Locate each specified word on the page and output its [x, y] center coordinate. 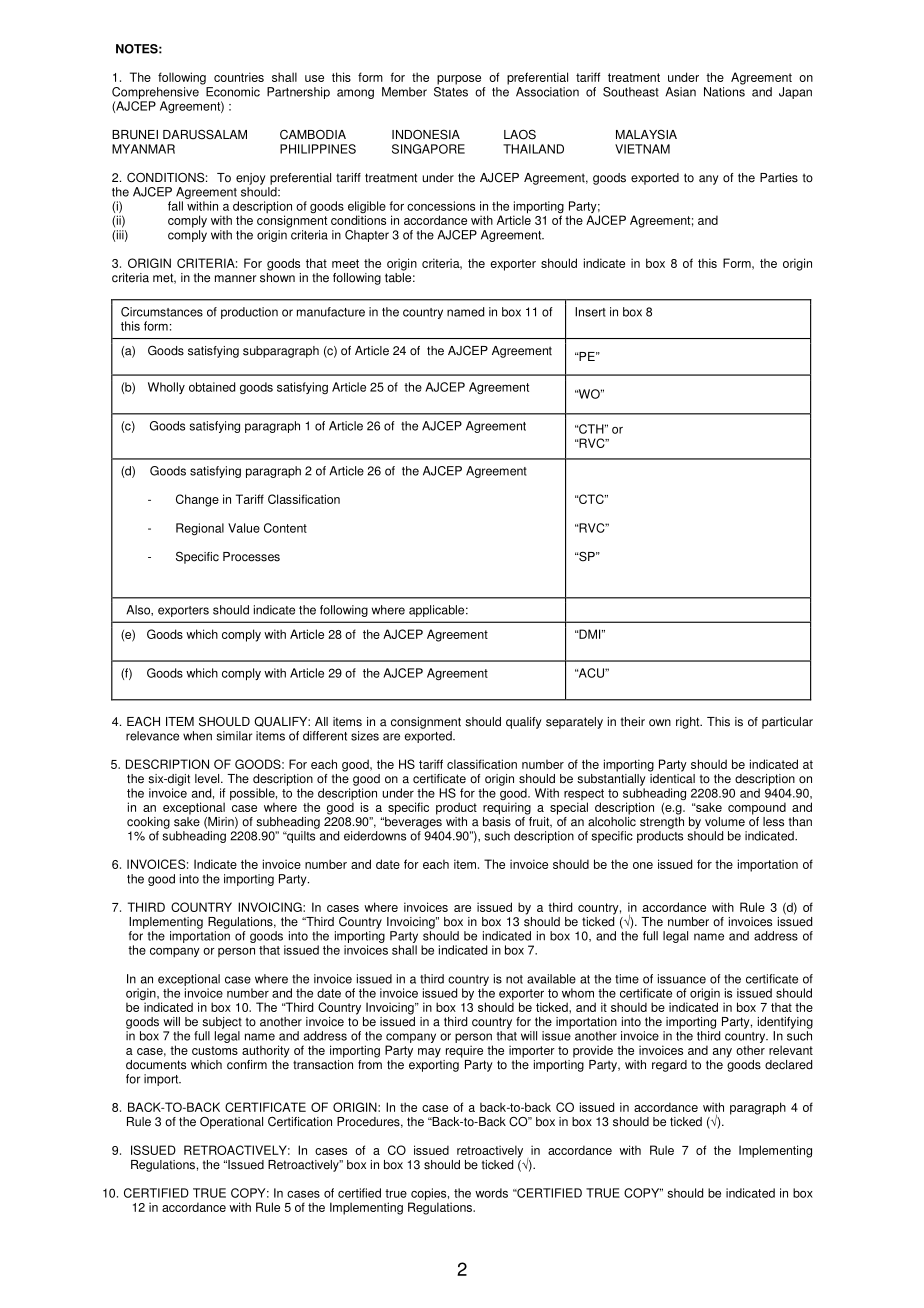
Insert [590, 312]
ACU [591, 673]
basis [497, 820]
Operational [231, 1122]
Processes [251, 557]
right [689, 723]
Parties [779, 178]
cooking [148, 823]
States [451, 90]
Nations [724, 92]
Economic [233, 92]
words [491, 1193]
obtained [212, 387]
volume [725, 822]
